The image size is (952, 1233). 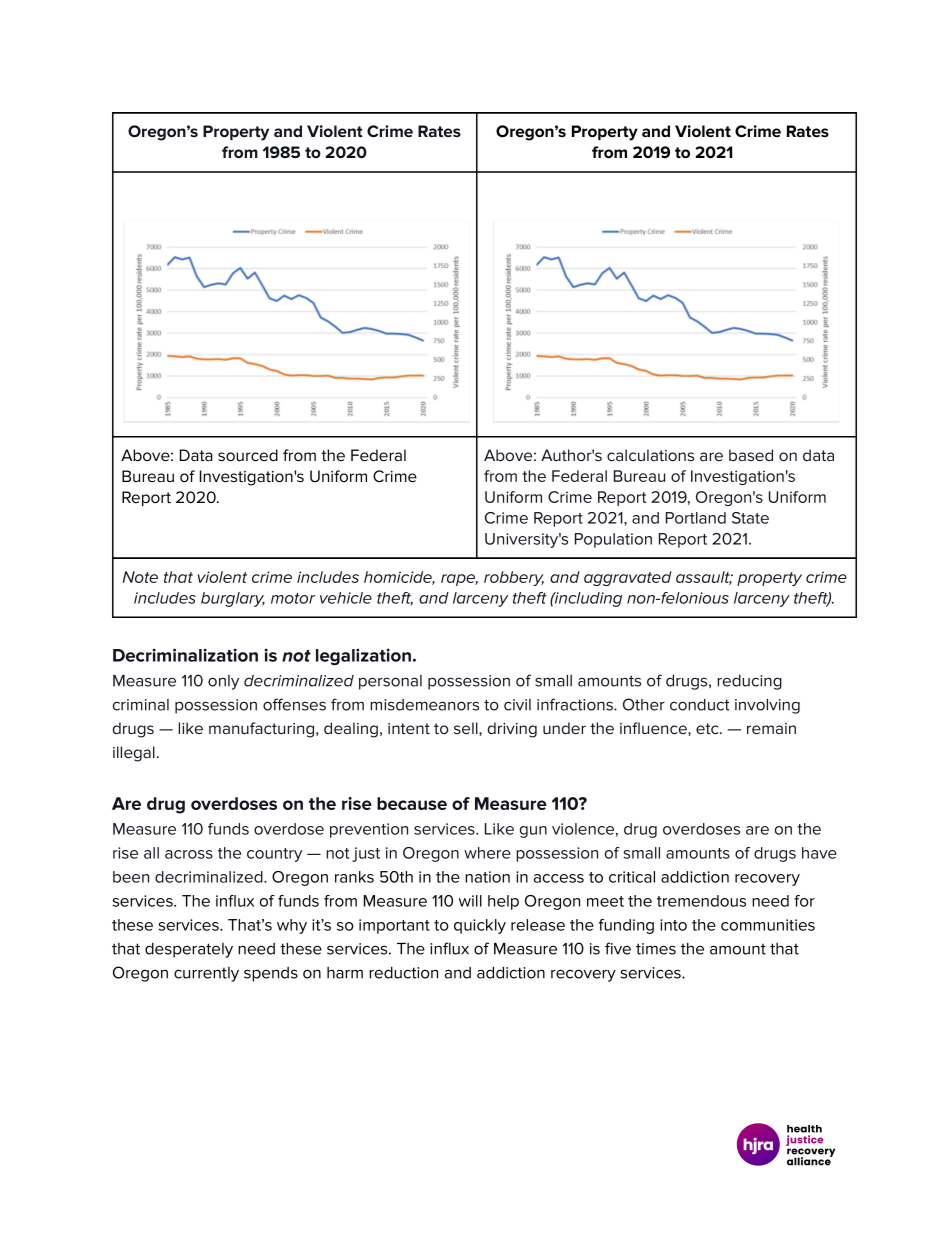 I want to click on calculations, so click(x=650, y=455).
